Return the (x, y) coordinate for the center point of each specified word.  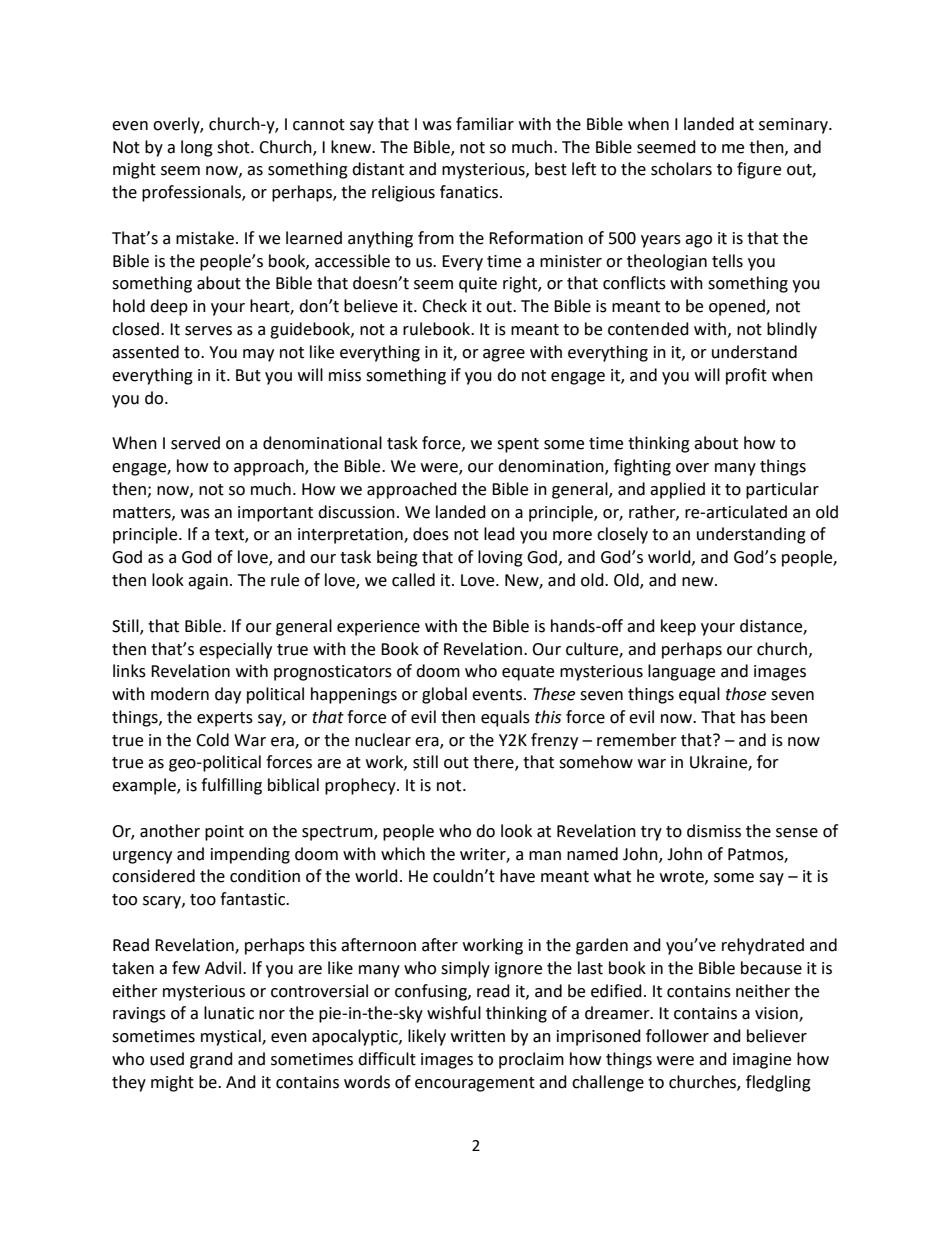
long (197, 148)
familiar (485, 124)
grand (211, 1060)
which (403, 854)
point (224, 833)
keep (678, 627)
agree (504, 355)
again (208, 582)
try (651, 833)
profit (746, 376)
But (248, 375)
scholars (681, 169)
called (413, 580)
